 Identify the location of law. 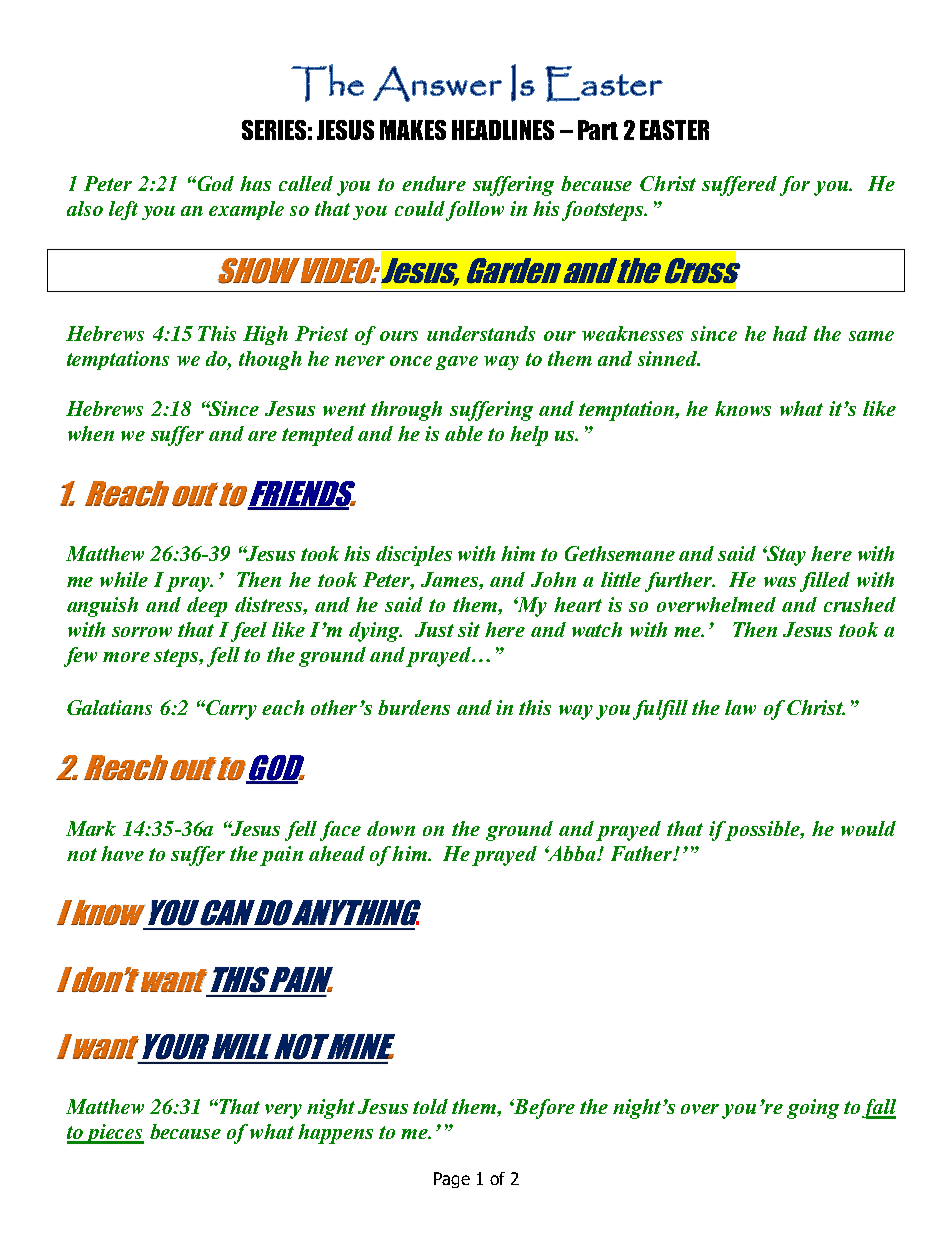
(740, 707).
